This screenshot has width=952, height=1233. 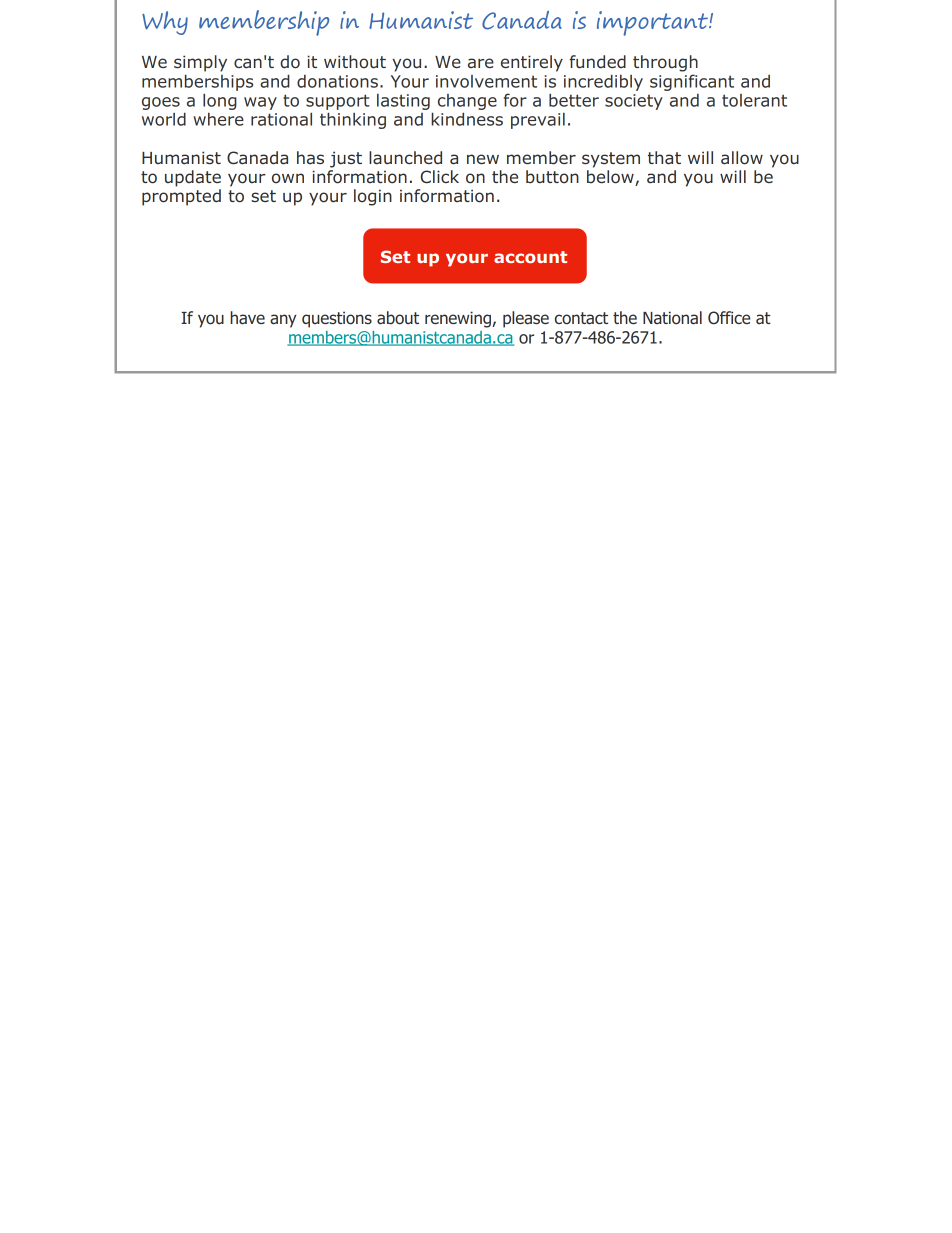 I want to click on important, so click(x=653, y=23).
